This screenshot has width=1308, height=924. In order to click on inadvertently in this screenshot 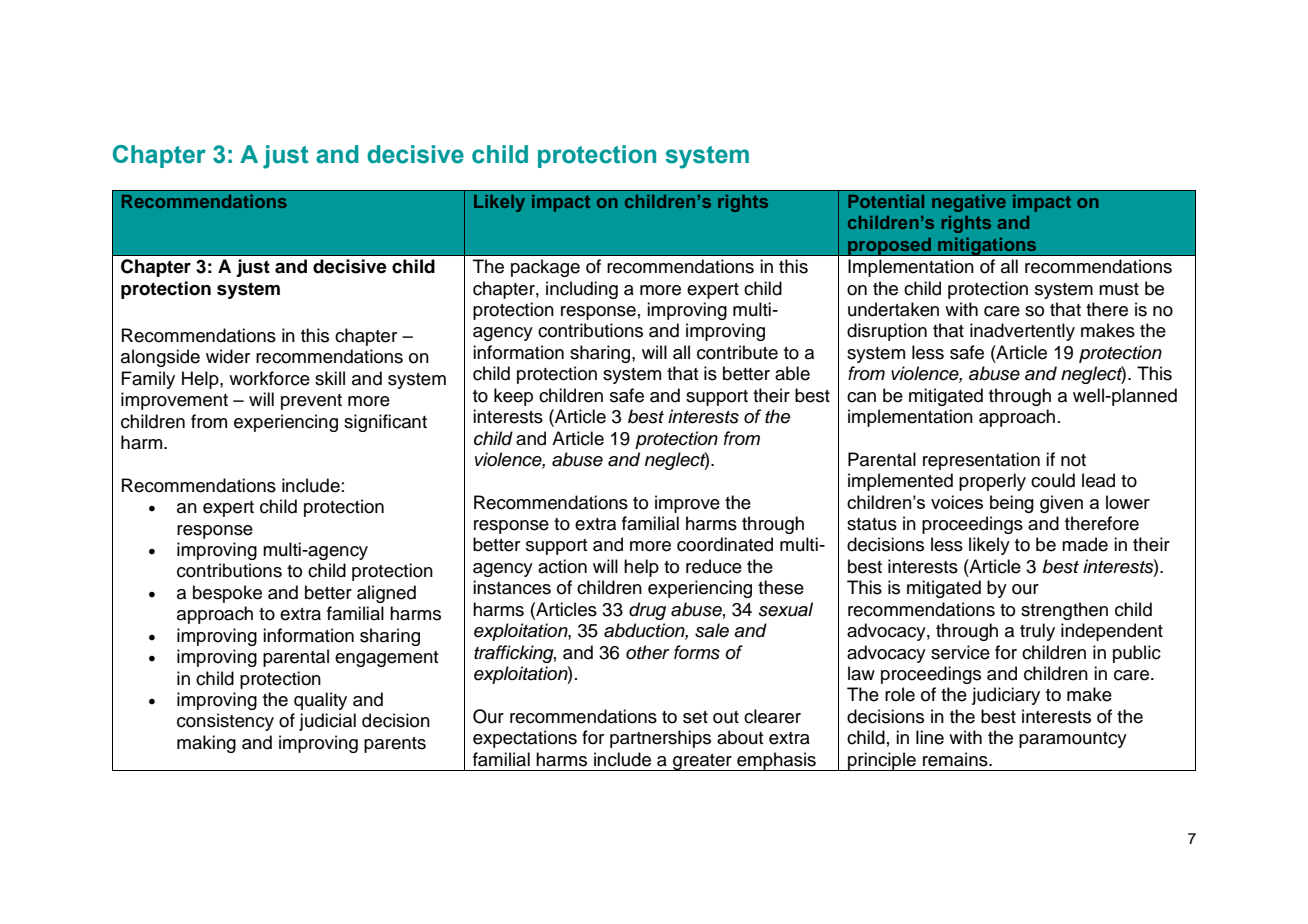, I will do `click(1022, 332)`.
